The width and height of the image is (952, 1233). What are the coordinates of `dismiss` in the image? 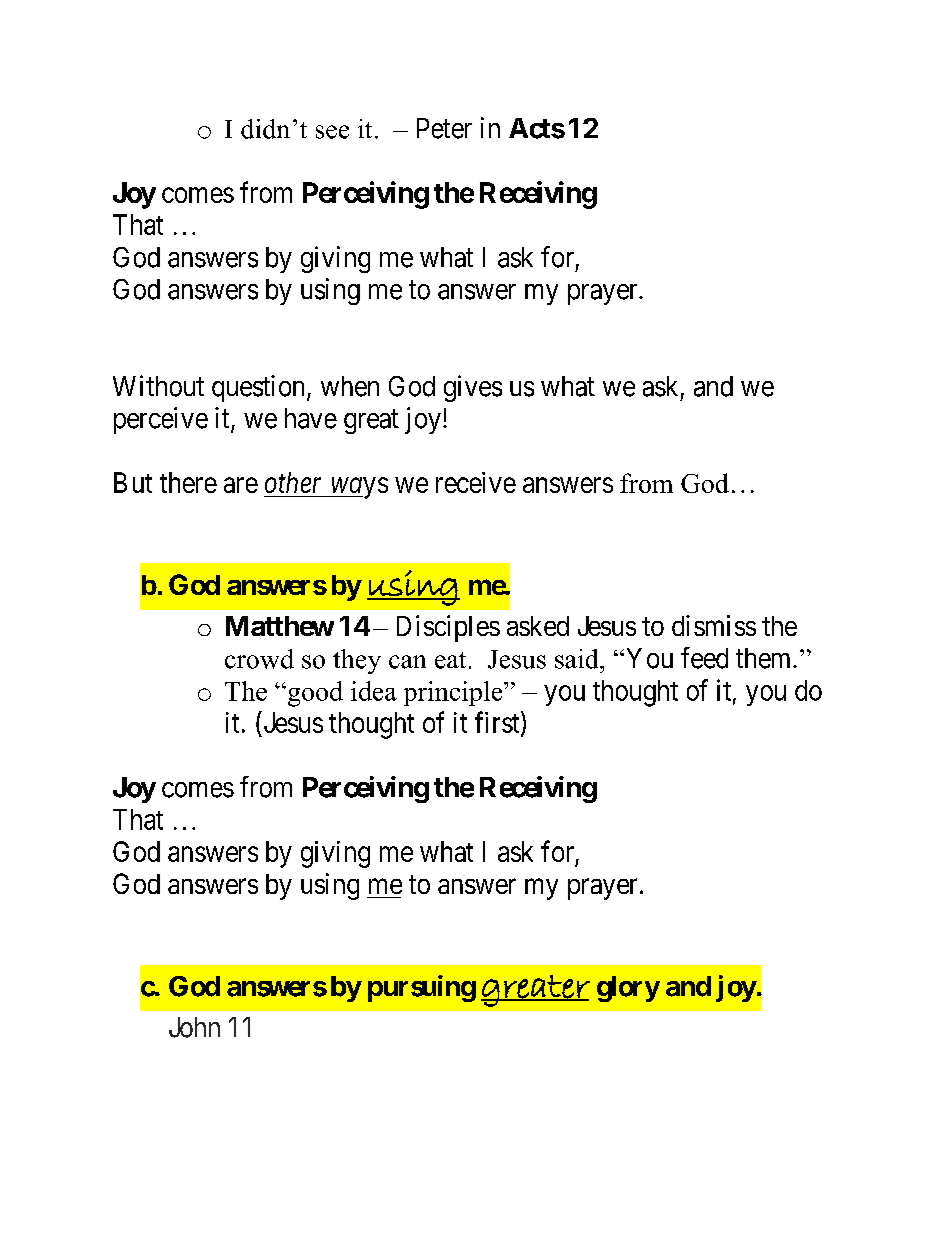 It's located at (714, 625).
